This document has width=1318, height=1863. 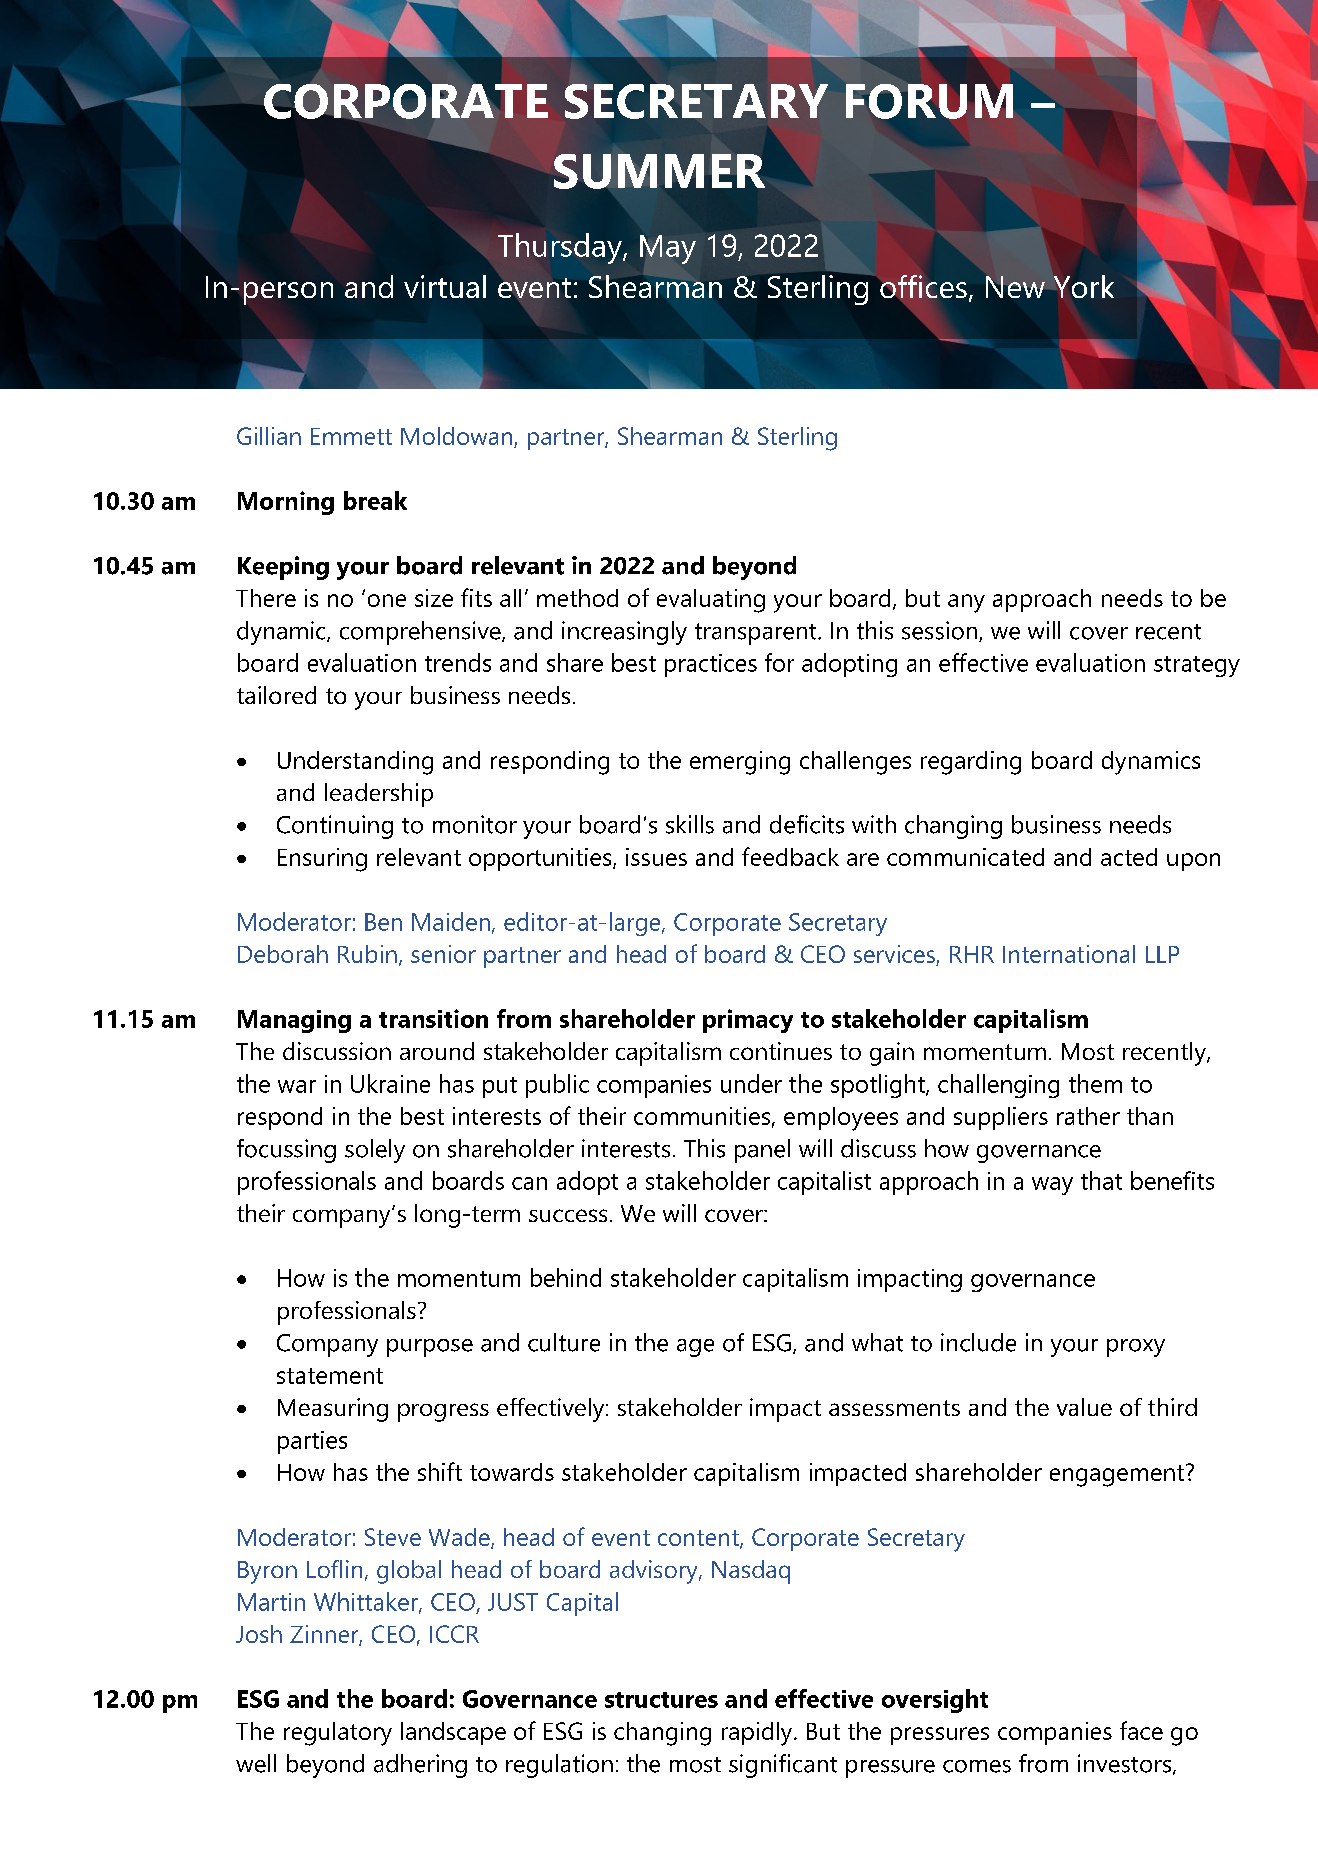 What do you see at coordinates (659, 171) in the document?
I see `SUMMER` at bounding box center [659, 171].
